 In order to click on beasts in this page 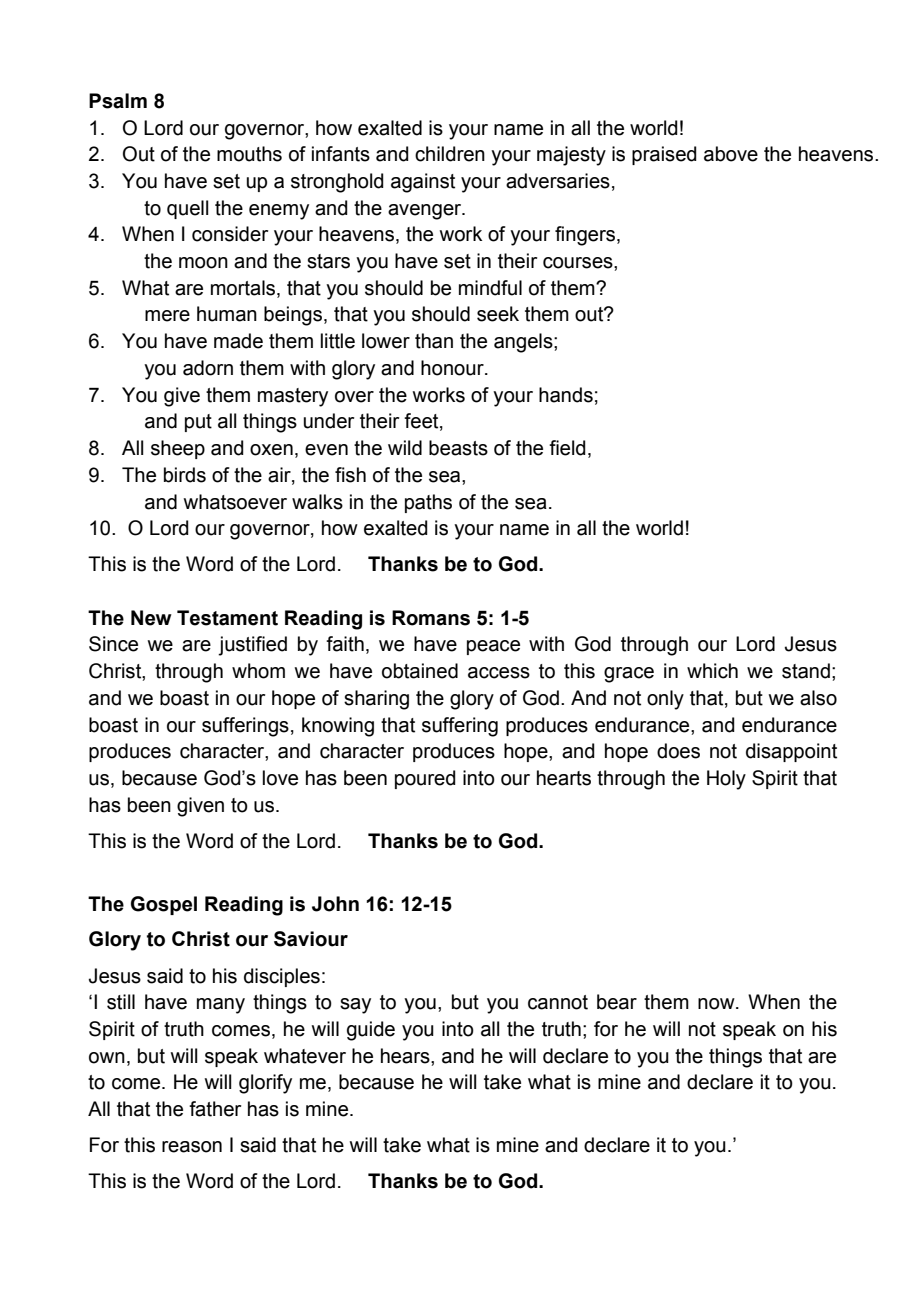, I will do `click(458, 448)`.
